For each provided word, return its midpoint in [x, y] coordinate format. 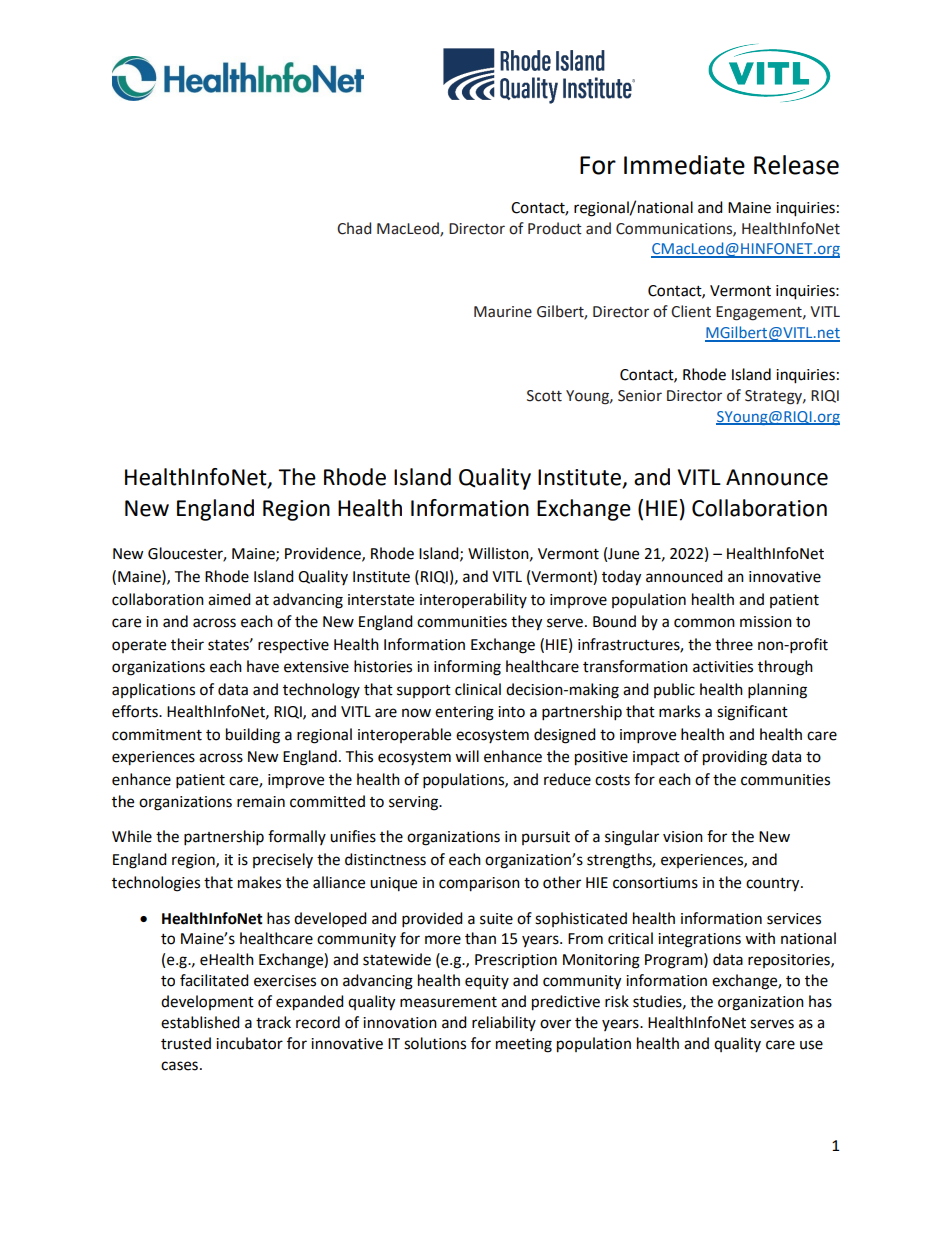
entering [464, 713]
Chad [354, 228]
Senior [640, 396]
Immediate [684, 165]
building [253, 736]
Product [555, 228]
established [200, 1022]
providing [735, 758]
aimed [229, 599]
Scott [544, 396]
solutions [435, 1043]
